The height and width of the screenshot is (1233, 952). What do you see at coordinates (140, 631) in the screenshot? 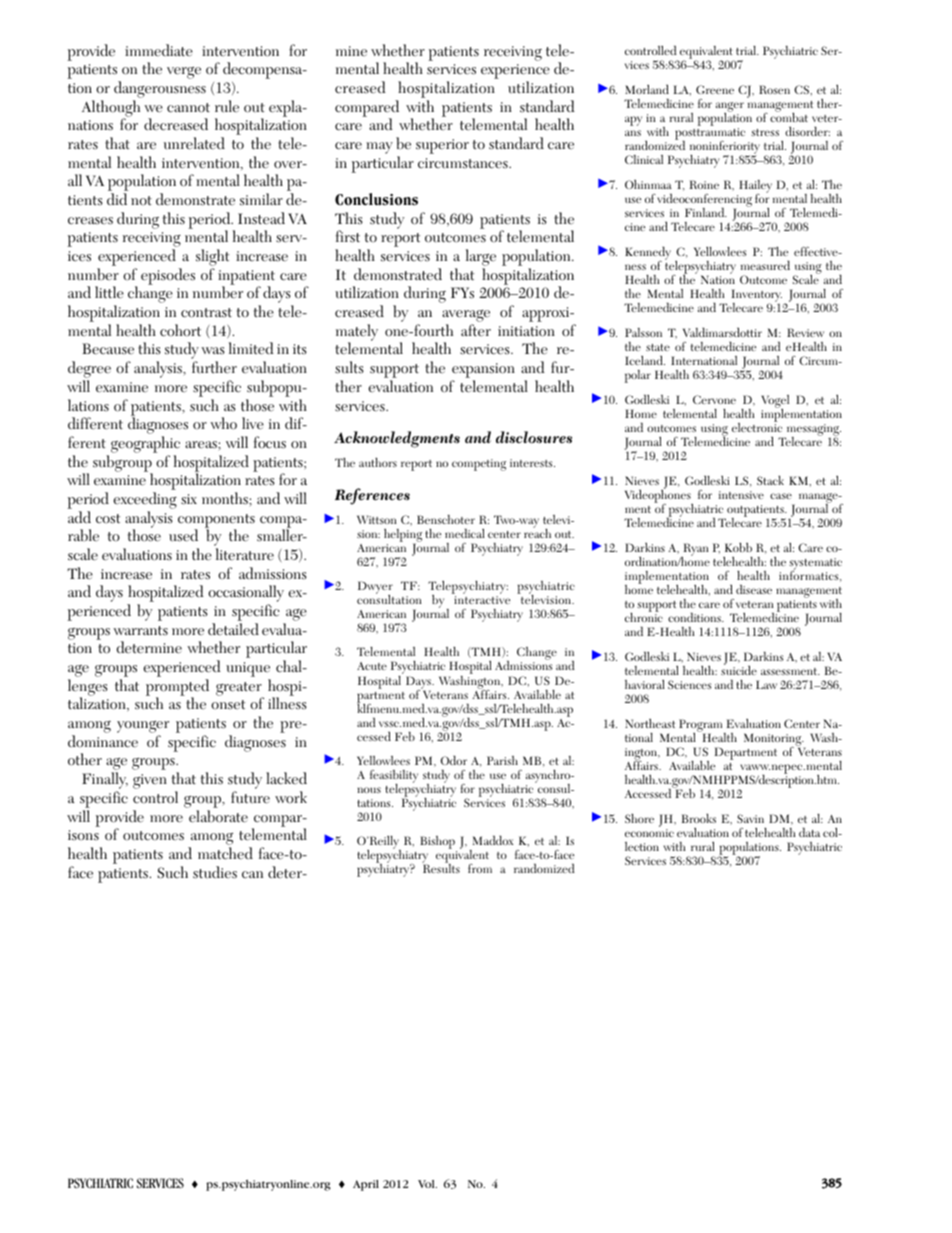
I see `warrants` at bounding box center [140, 631].
